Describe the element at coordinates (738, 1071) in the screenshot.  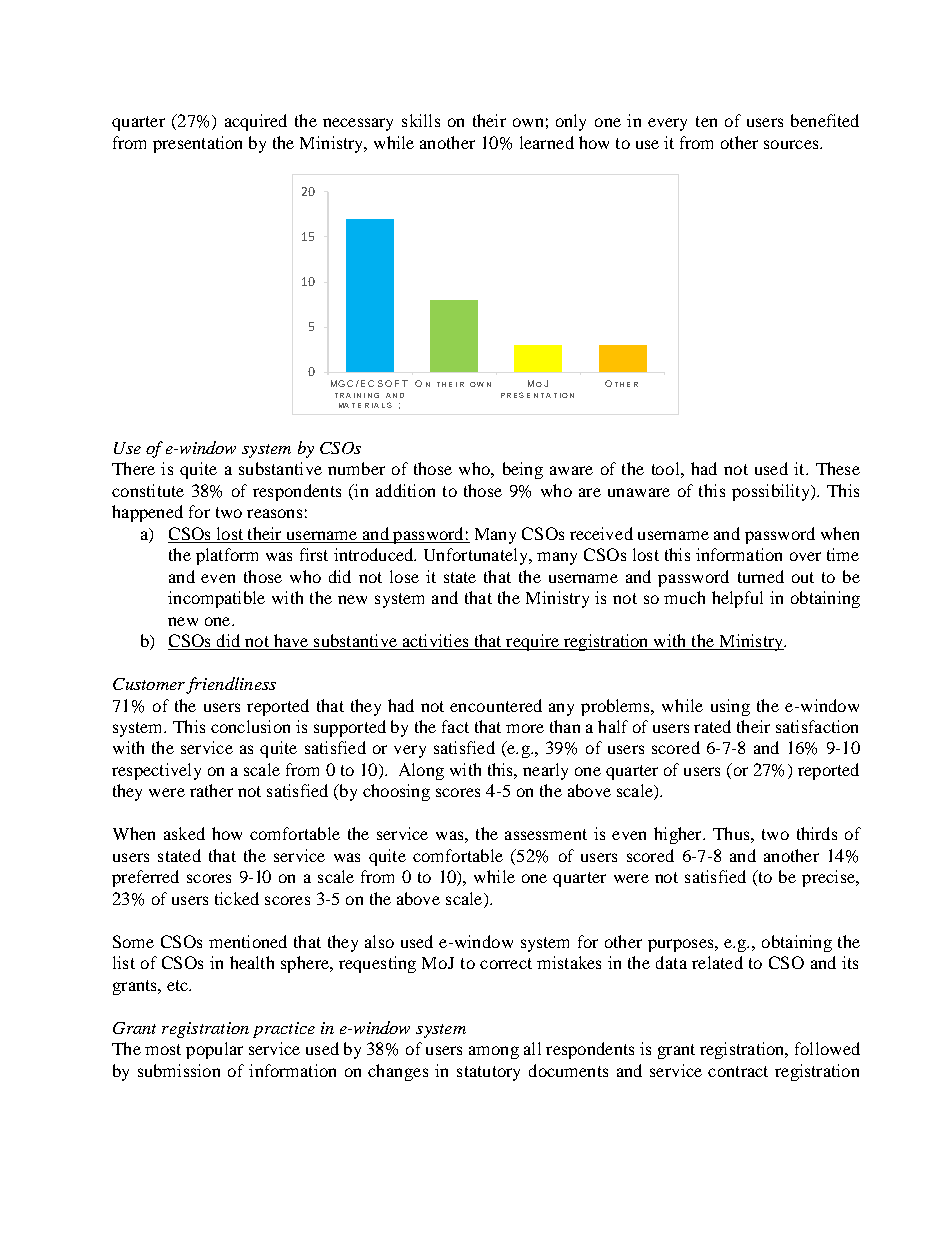
I see `contract` at that location.
